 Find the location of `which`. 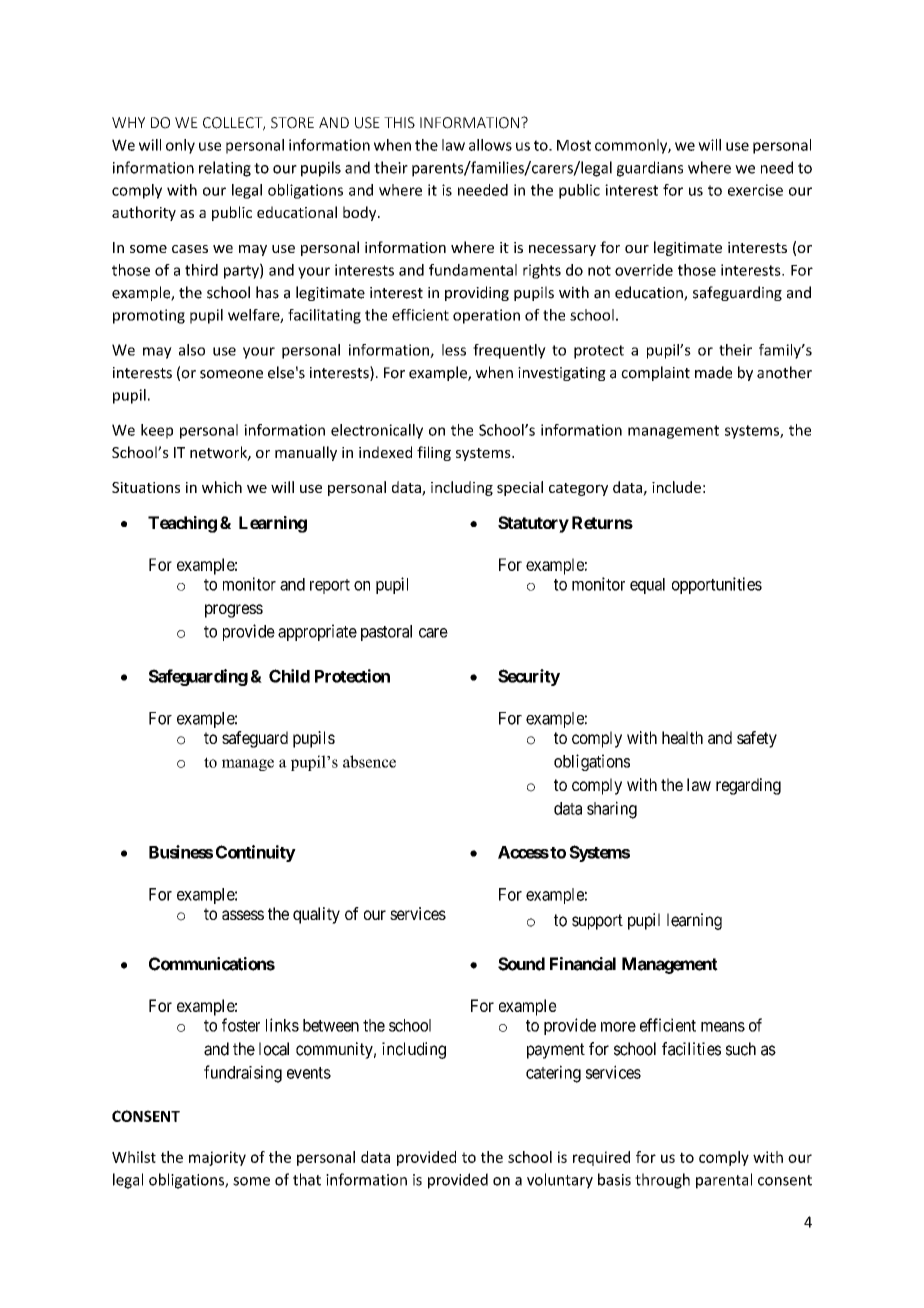

which is located at coordinates (222, 487).
